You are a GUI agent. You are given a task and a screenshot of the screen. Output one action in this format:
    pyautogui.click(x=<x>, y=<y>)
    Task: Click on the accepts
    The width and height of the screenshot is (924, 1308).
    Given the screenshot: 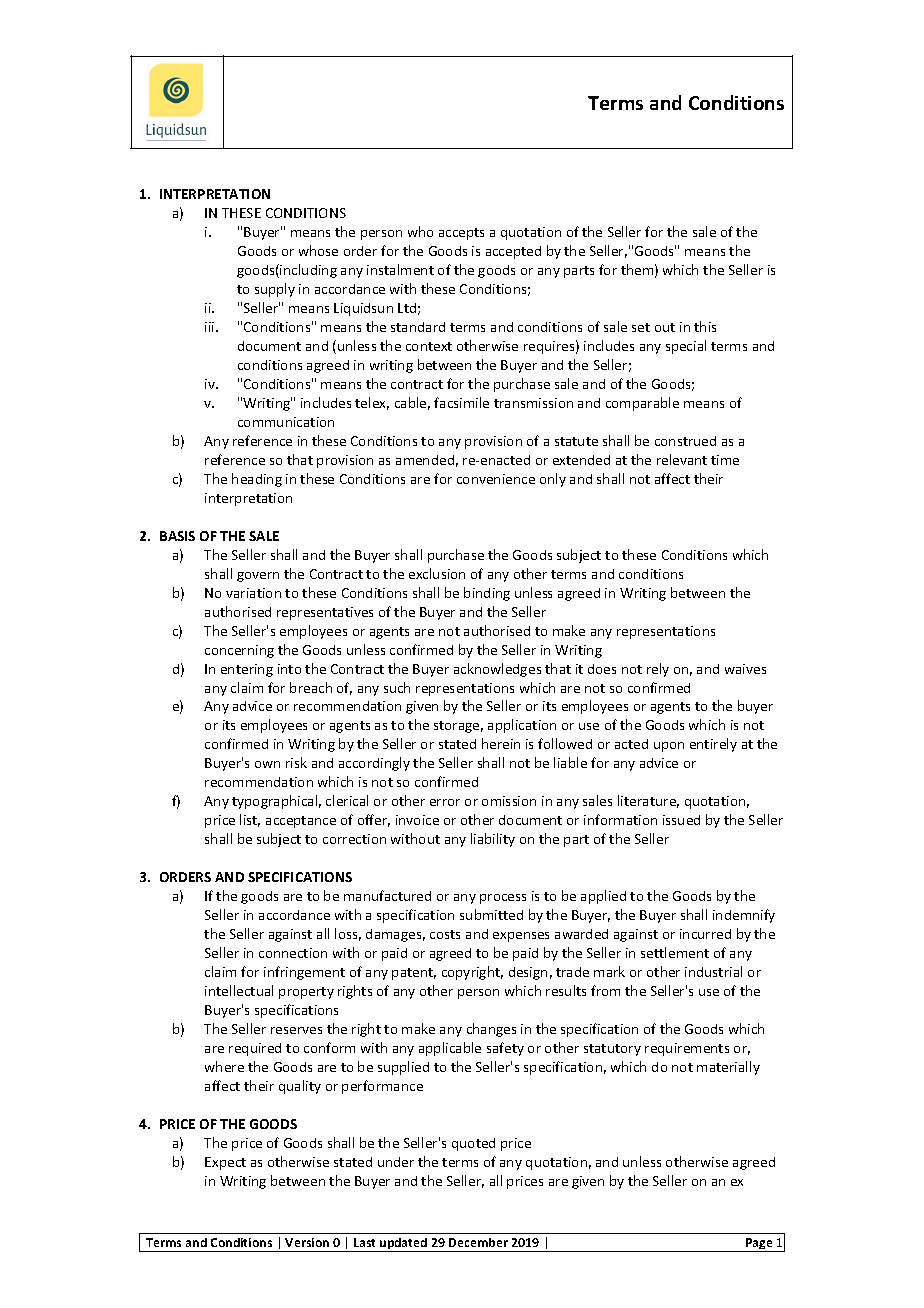 What is the action you would take?
    pyautogui.click(x=461, y=234)
